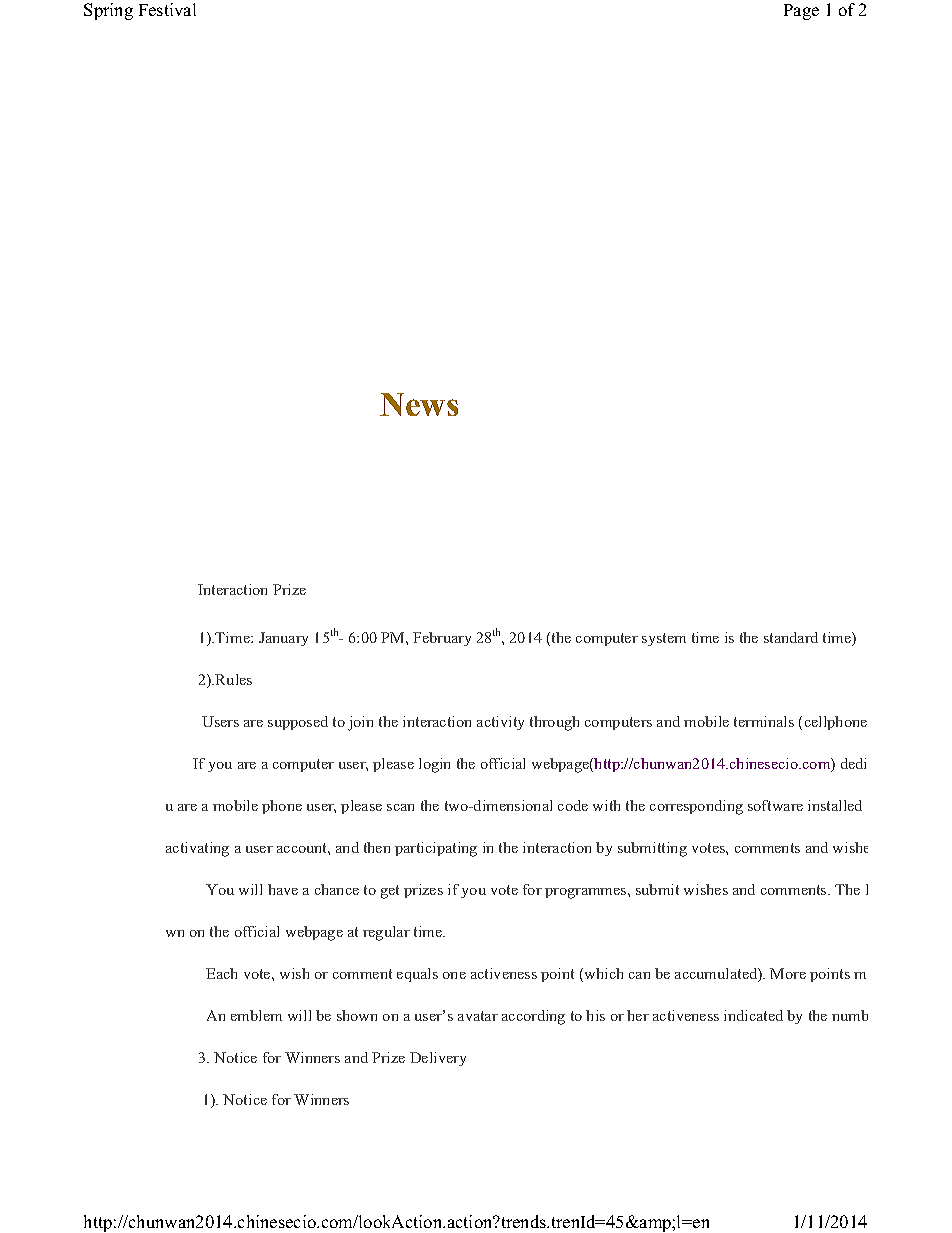 This image has height=1233, width=952. I want to click on through, so click(554, 723).
